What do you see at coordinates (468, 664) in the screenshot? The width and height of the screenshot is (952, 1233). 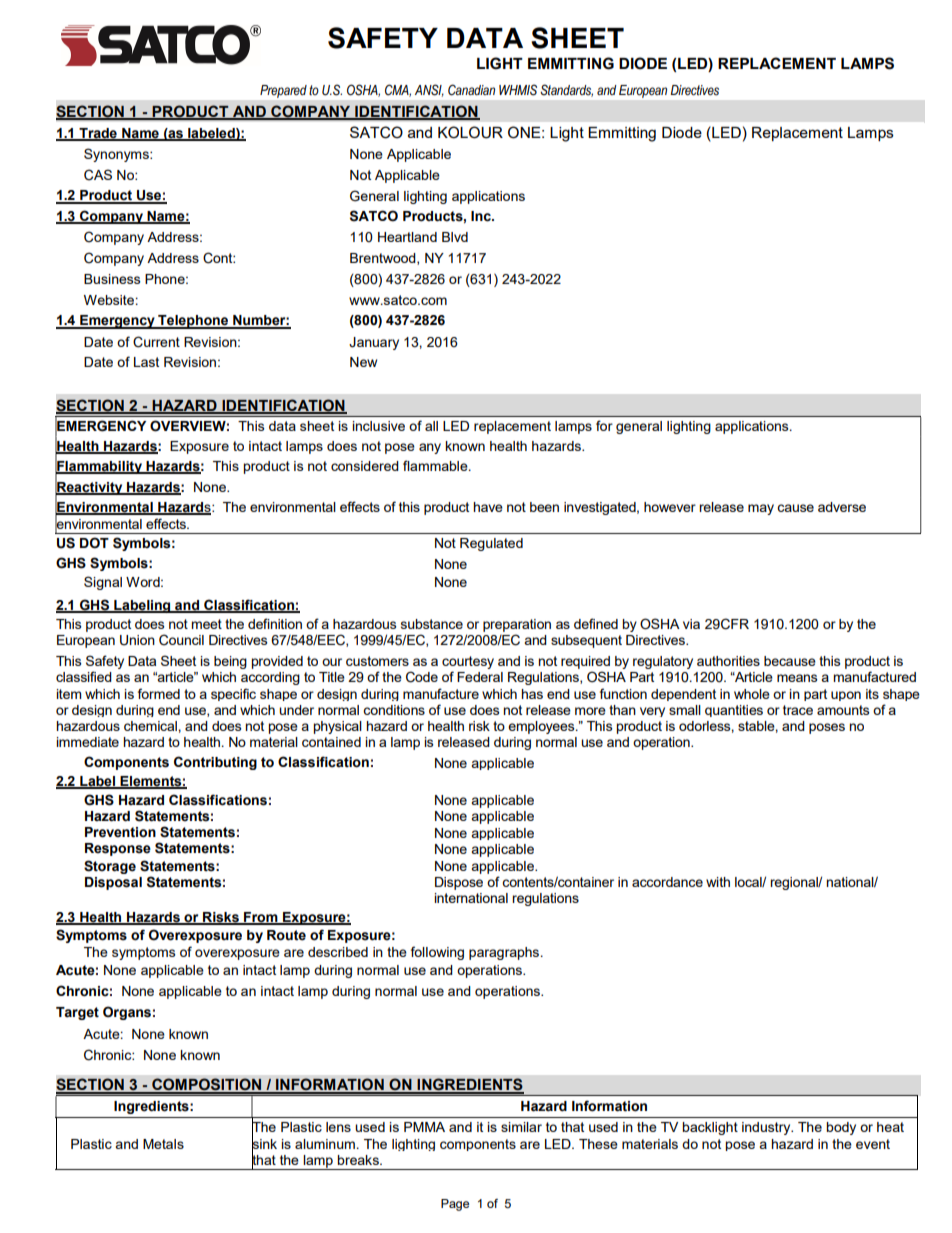 I see `courtesy` at bounding box center [468, 664].
